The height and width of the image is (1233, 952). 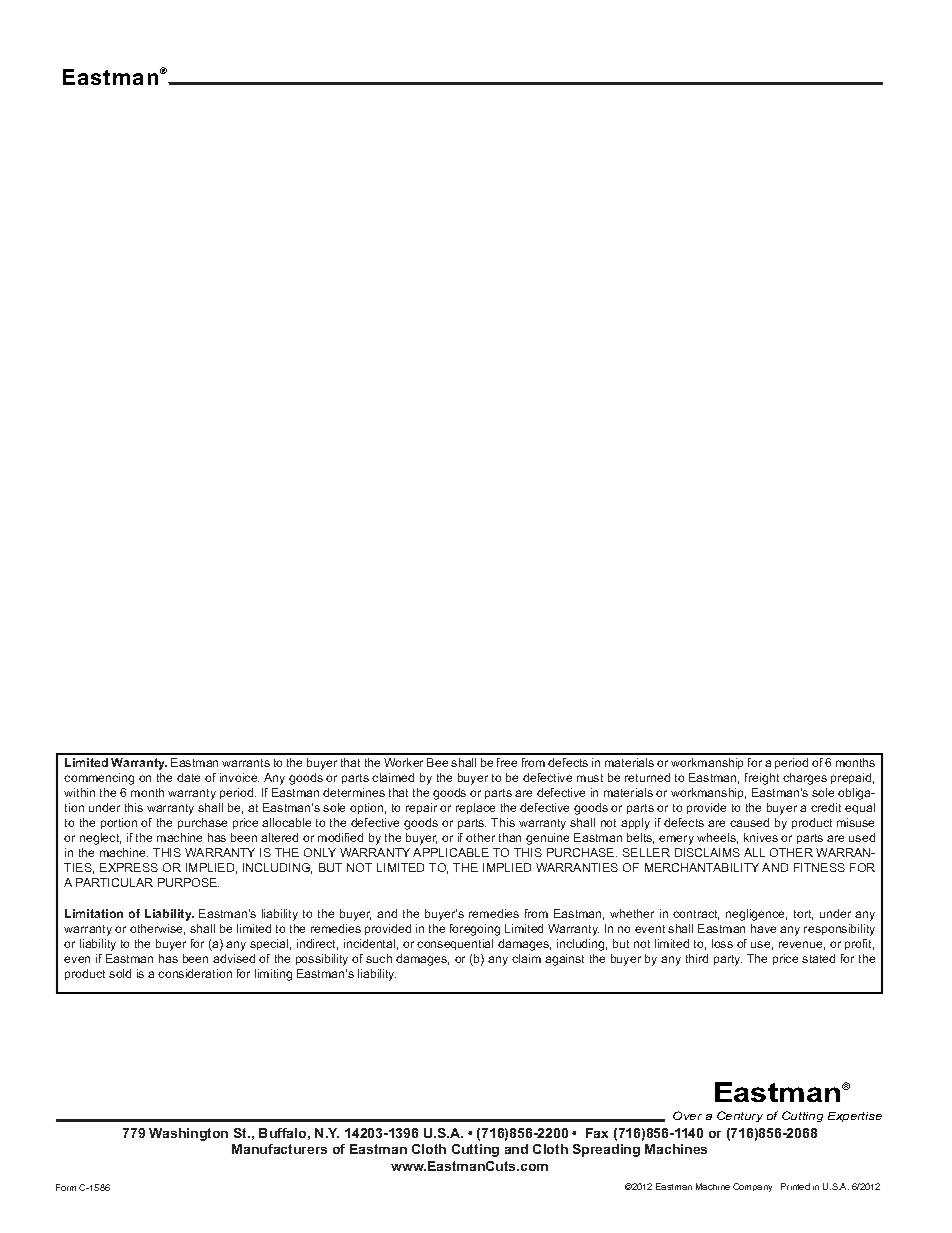 I want to click on Form, so click(x=66, y=1187).
